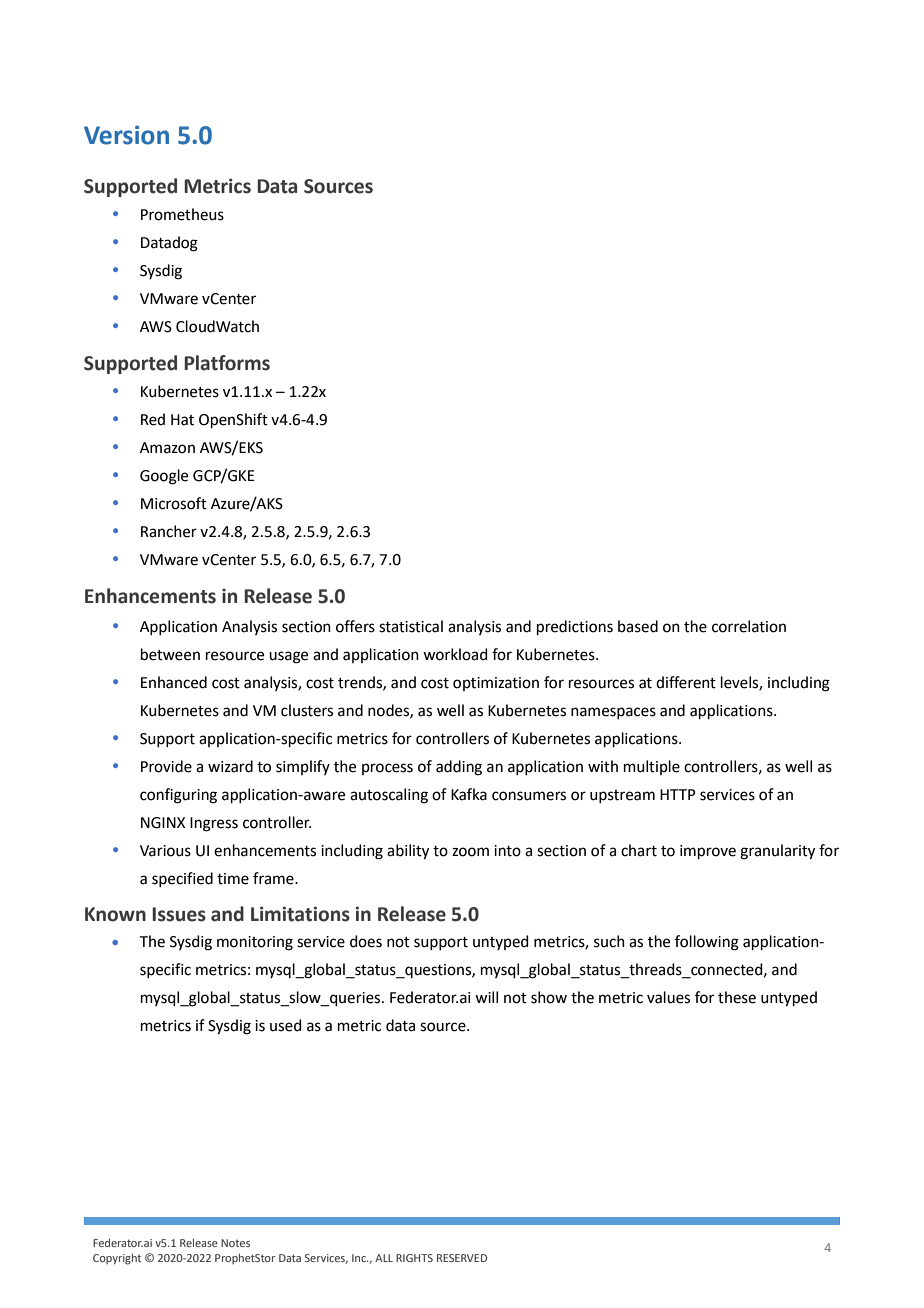  Describe the element at coordinates (668, 997) in the screenshot. I see `values` at that location.
